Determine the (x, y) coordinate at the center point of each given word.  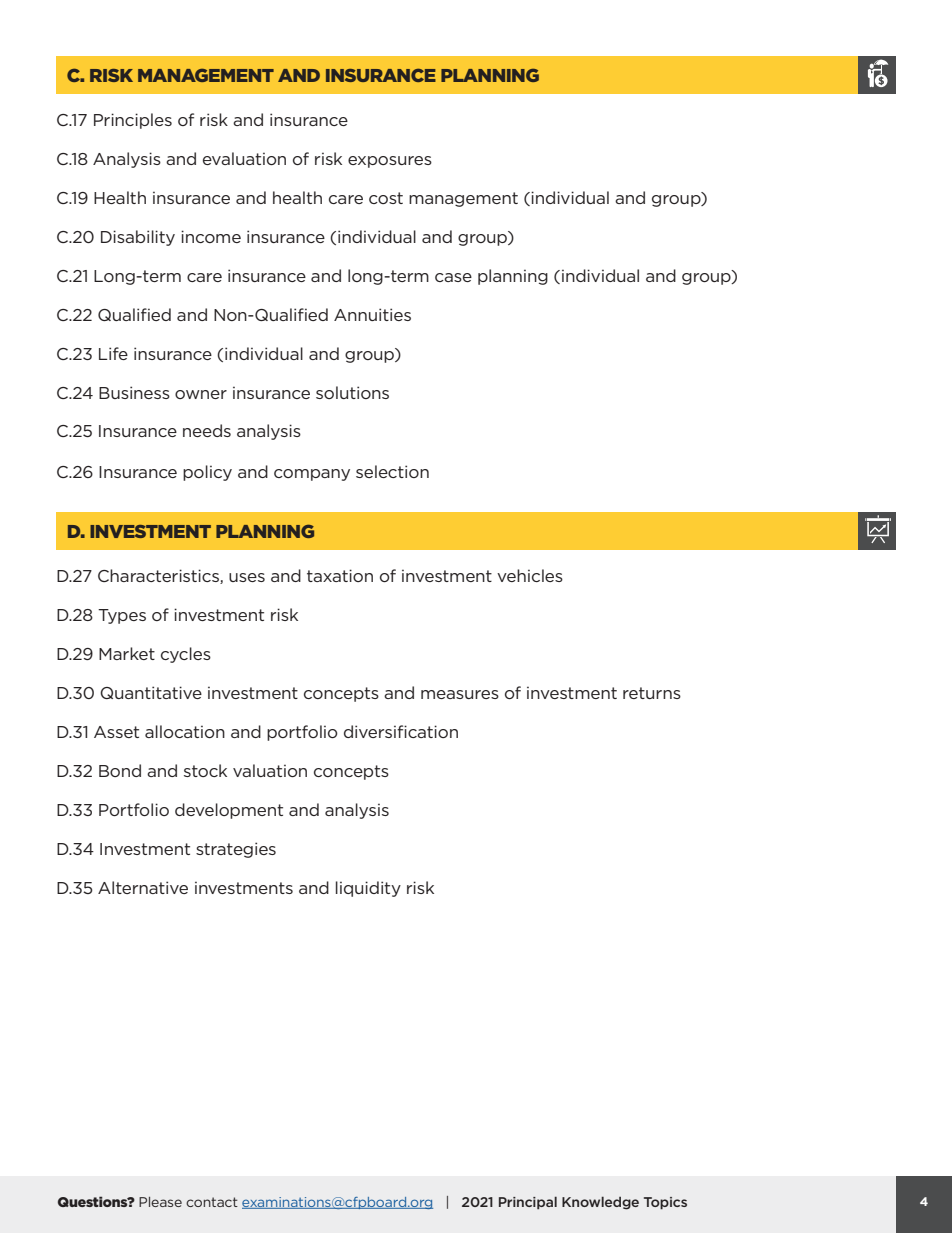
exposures (390, 162)
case (453, 277)
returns (652, 693)
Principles (133, 121)
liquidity (368, 889)
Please (160, 1202)
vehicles (530, 575)
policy (207, 473)
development (229, 811)
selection (392, 471)
